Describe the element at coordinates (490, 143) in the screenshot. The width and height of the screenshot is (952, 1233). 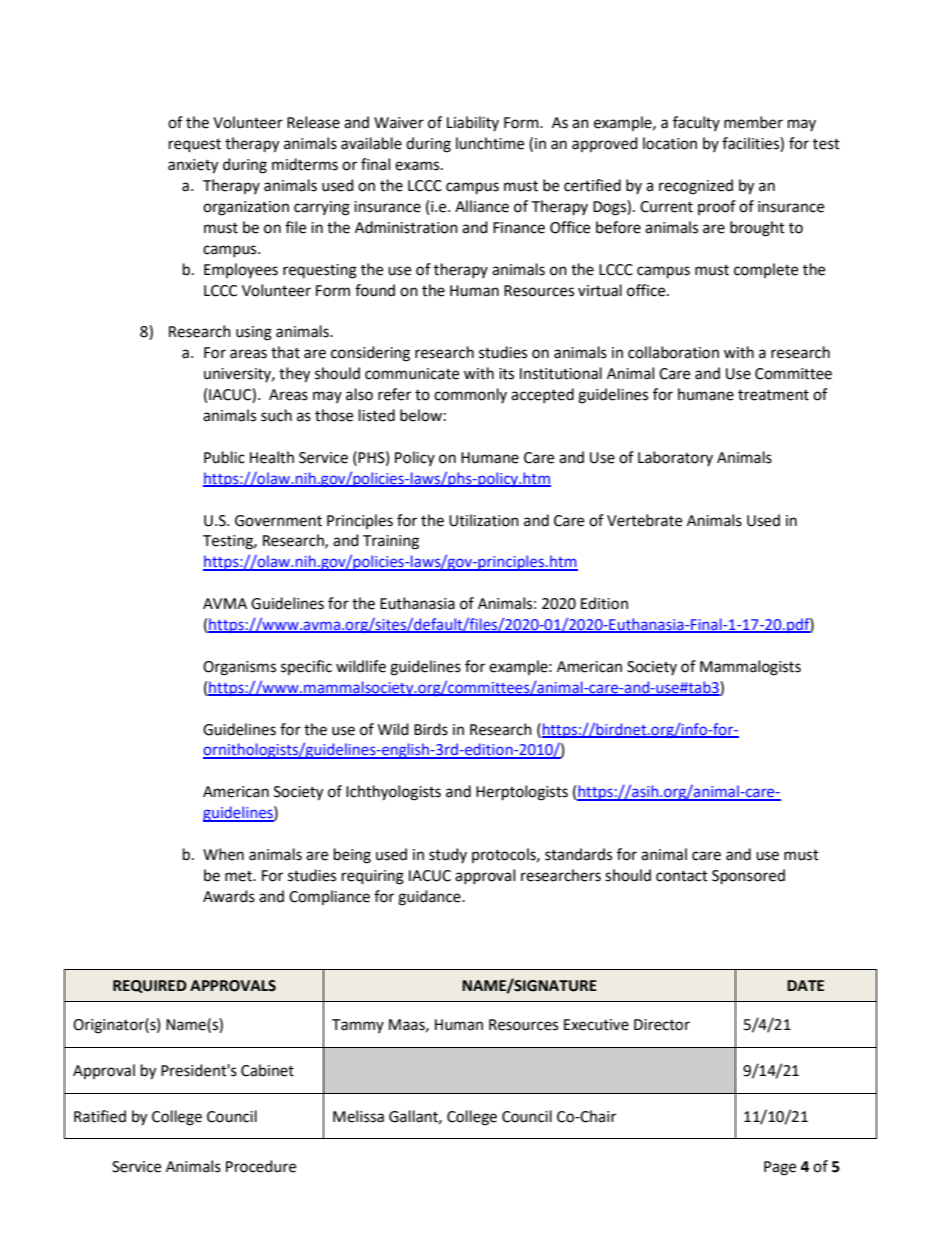
I see `lunchtime` at that location.
